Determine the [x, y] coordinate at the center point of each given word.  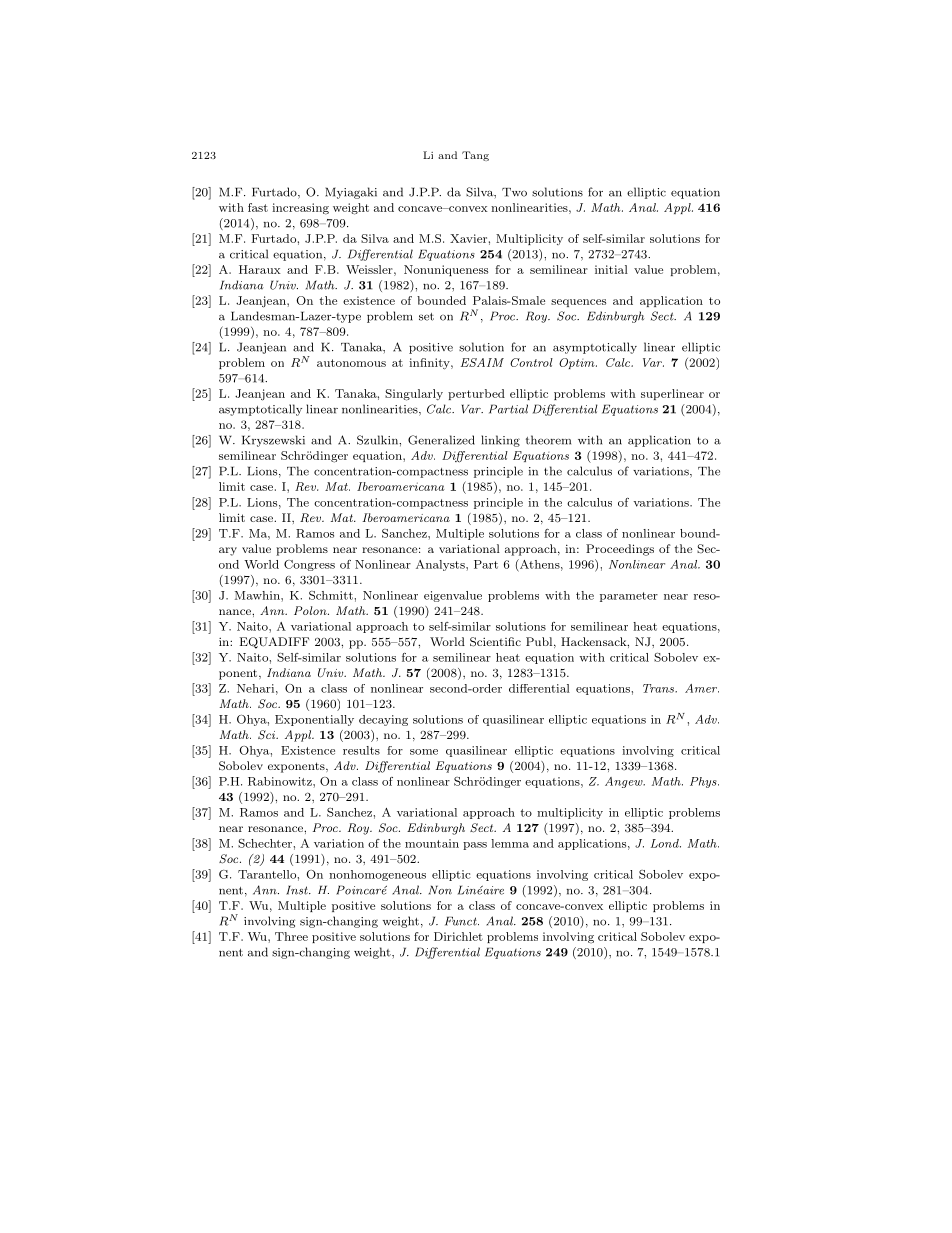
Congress [309, 565]
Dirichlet [458, 936]
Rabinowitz [281, 781]
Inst [298, 890]
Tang [475, 156]
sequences [578, 303]
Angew [625, 782]
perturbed [476, 394]
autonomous [351, 363]
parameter [629, 597]
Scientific [495, 642]
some [424, 752]
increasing [300, 209]
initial [611, 269]
